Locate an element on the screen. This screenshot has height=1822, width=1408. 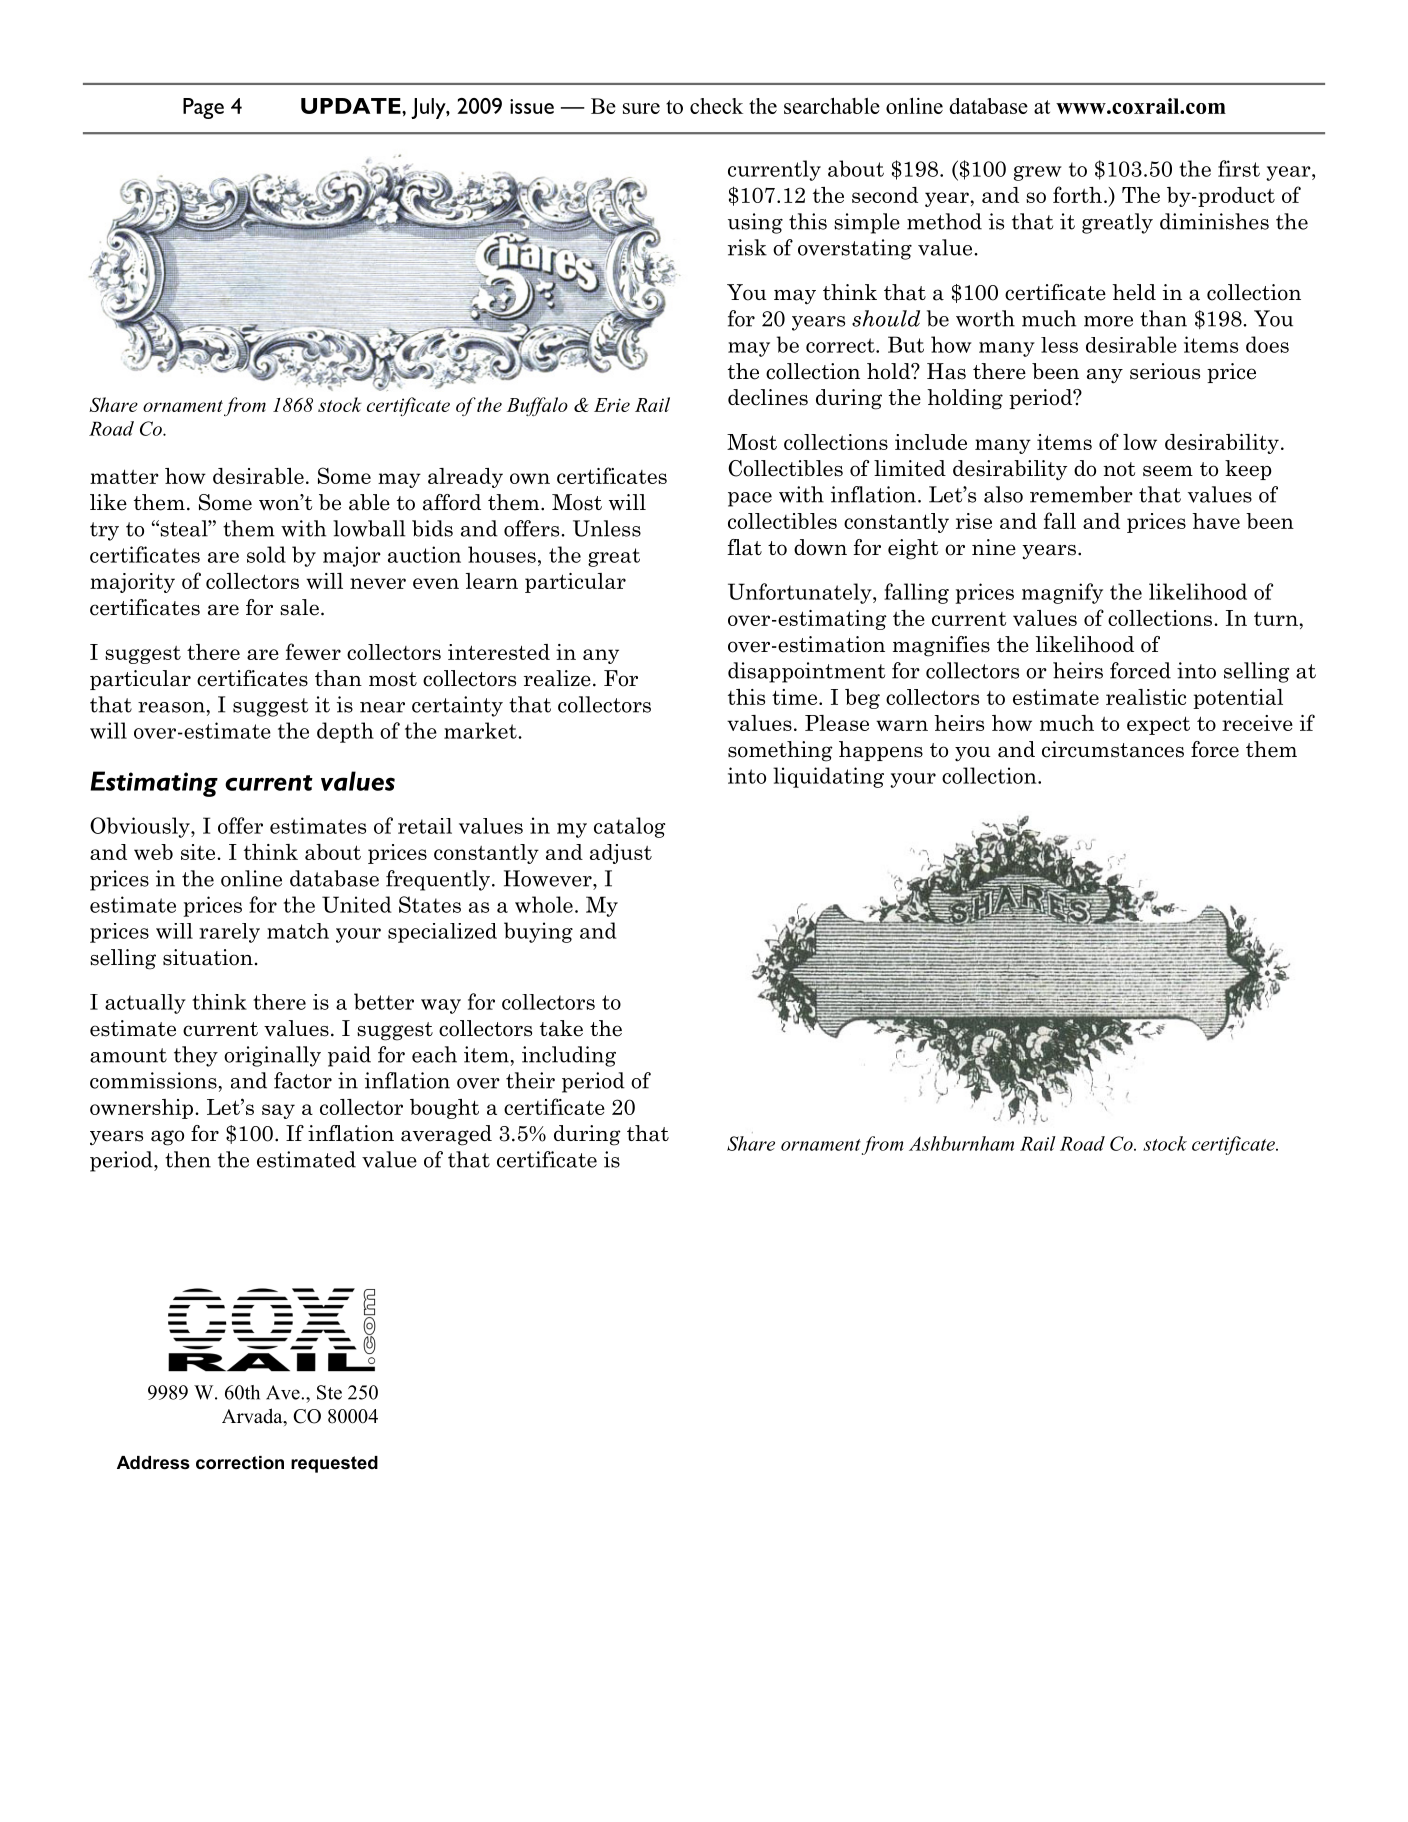
forth is located at coordinates (1077, 194).
